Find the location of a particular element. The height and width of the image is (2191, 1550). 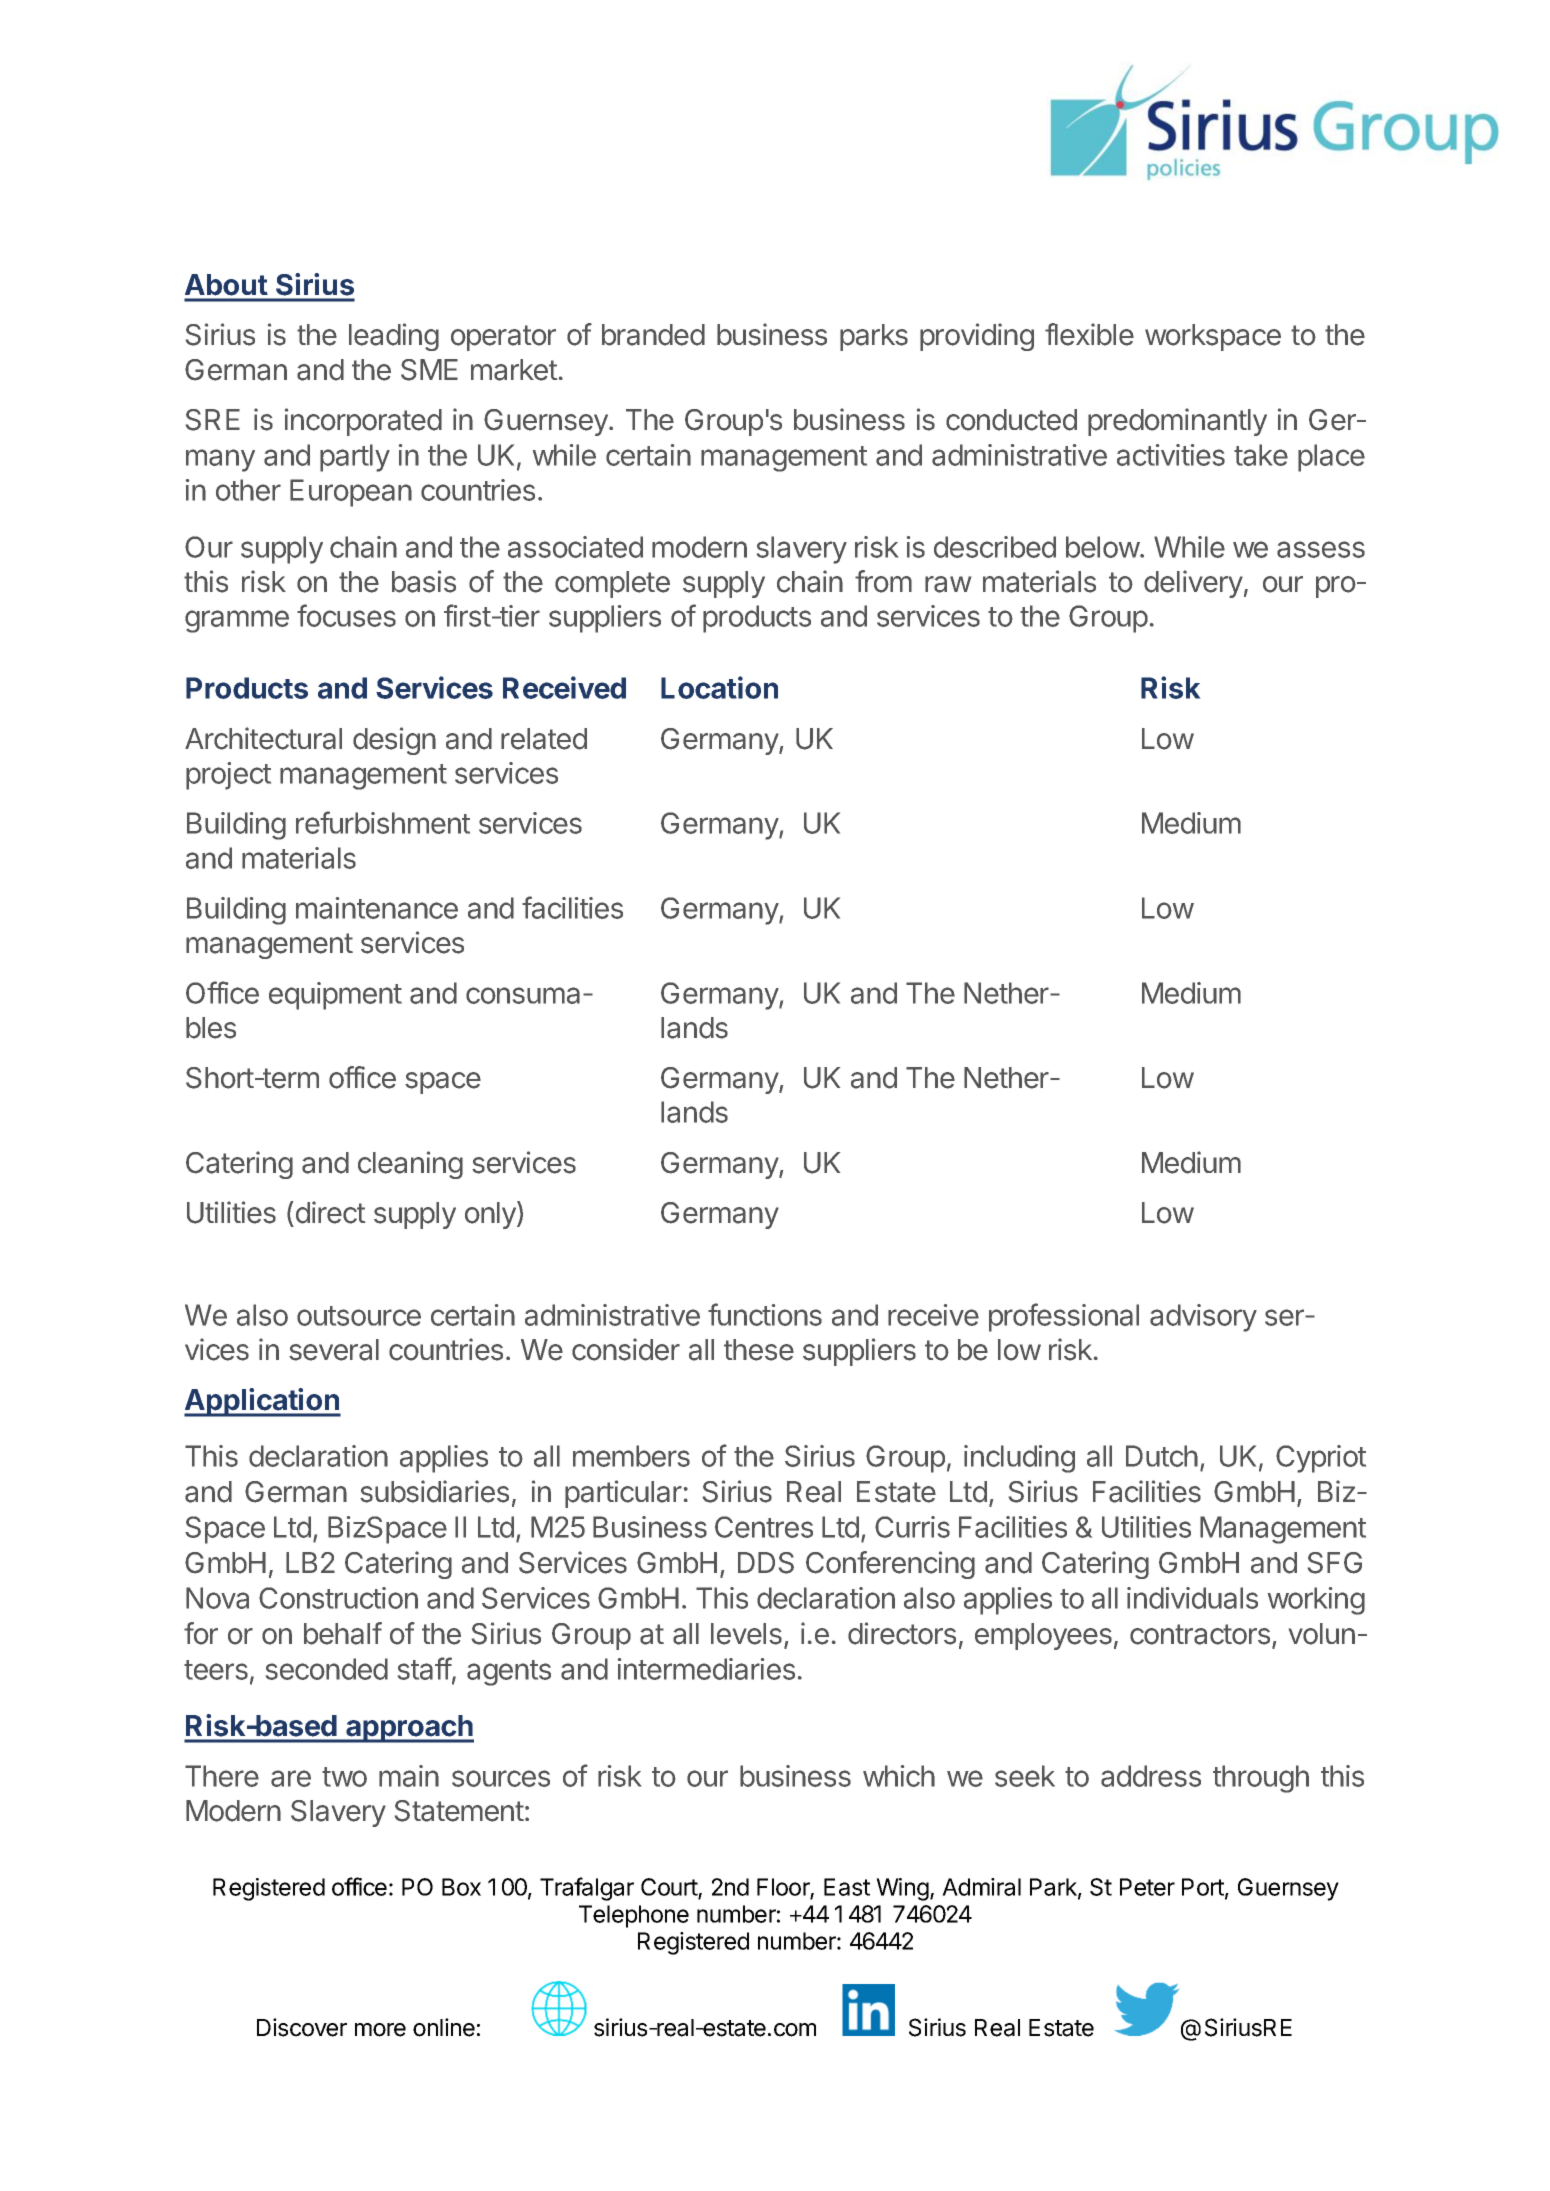

Location is located at coordinates (719, 687).
